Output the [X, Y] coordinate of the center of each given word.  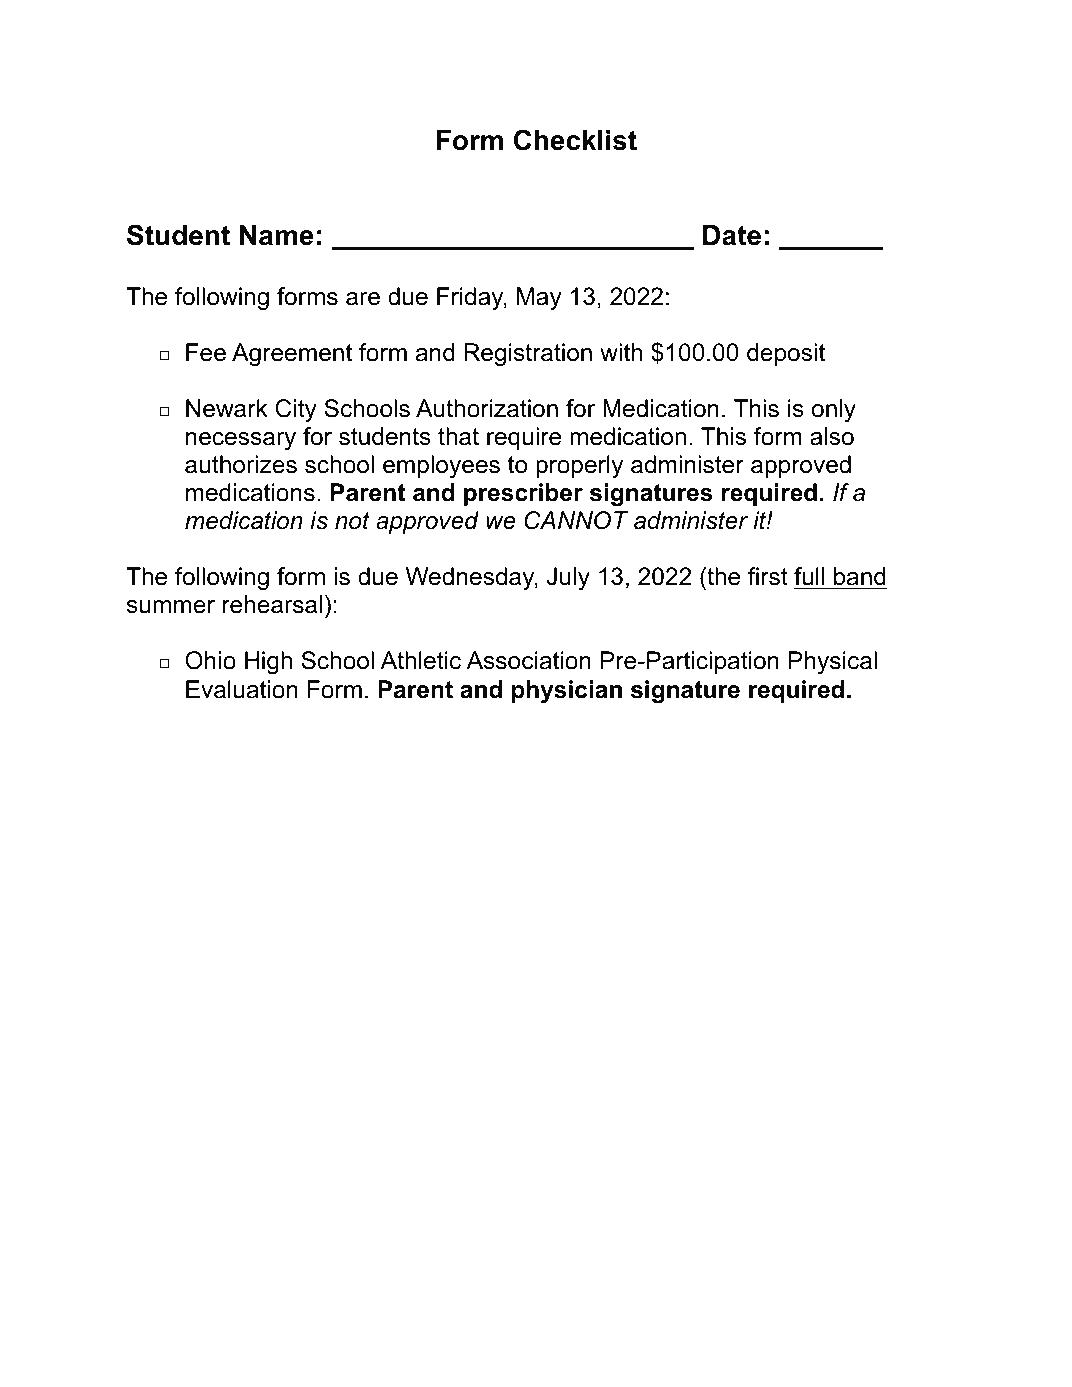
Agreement [292, 354]
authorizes [241, 464]
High [268, 662]
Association [529, 660]
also [832, 436]
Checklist [575, 140]
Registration [528, 354]
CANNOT [576, 520]
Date [732, 235]
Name [276, 235]
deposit [786, 354]
